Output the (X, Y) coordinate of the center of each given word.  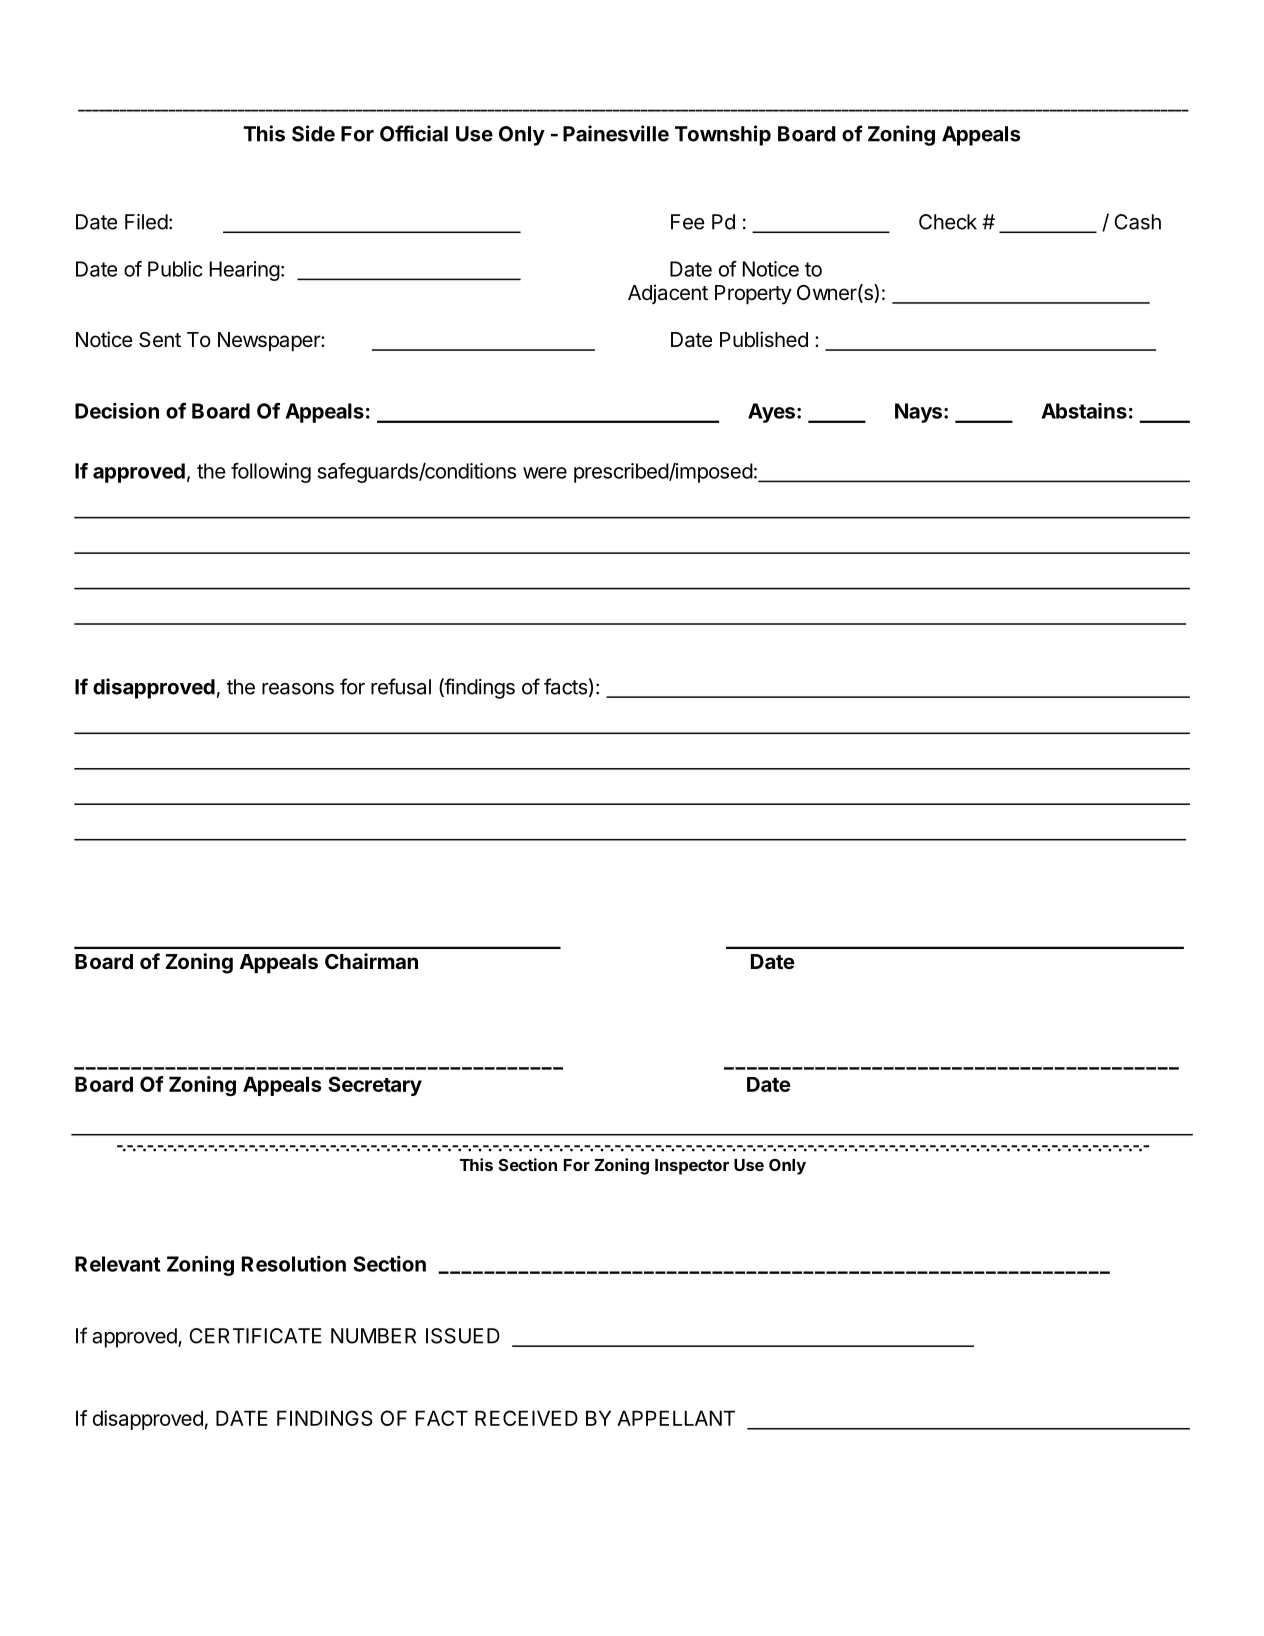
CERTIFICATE (255, 1336)
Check (948, 222)
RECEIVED (526, 1418)
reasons (298, 689)
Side (313, 133)
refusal (401, 686)
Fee (688, 222)
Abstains (1084, 411)
